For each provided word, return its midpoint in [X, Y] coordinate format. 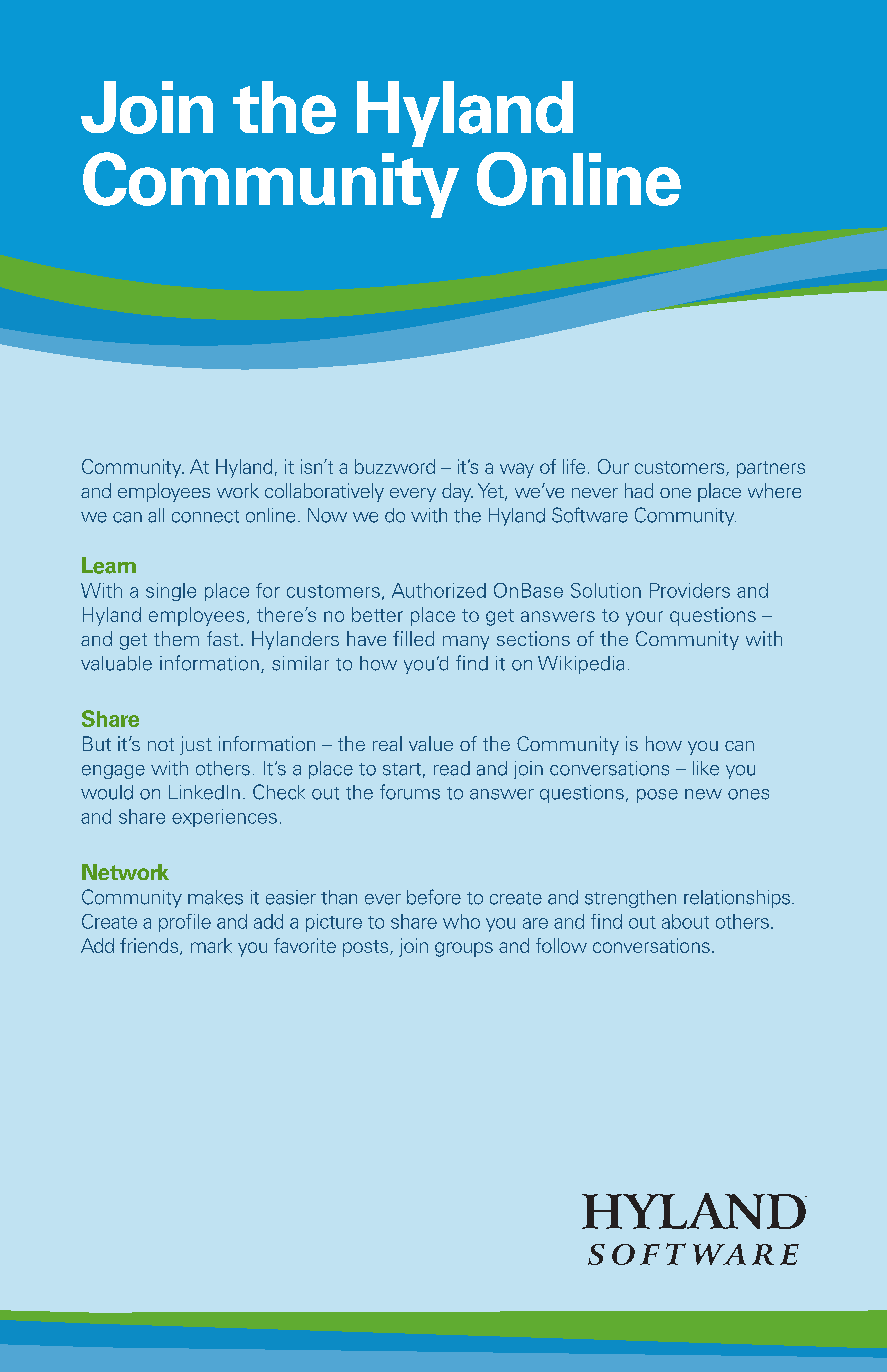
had [639, 490]
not [161, 744]
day [457, 492]
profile [185, 923]
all [156, 515]
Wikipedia [581, 665]
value [431, 743]
